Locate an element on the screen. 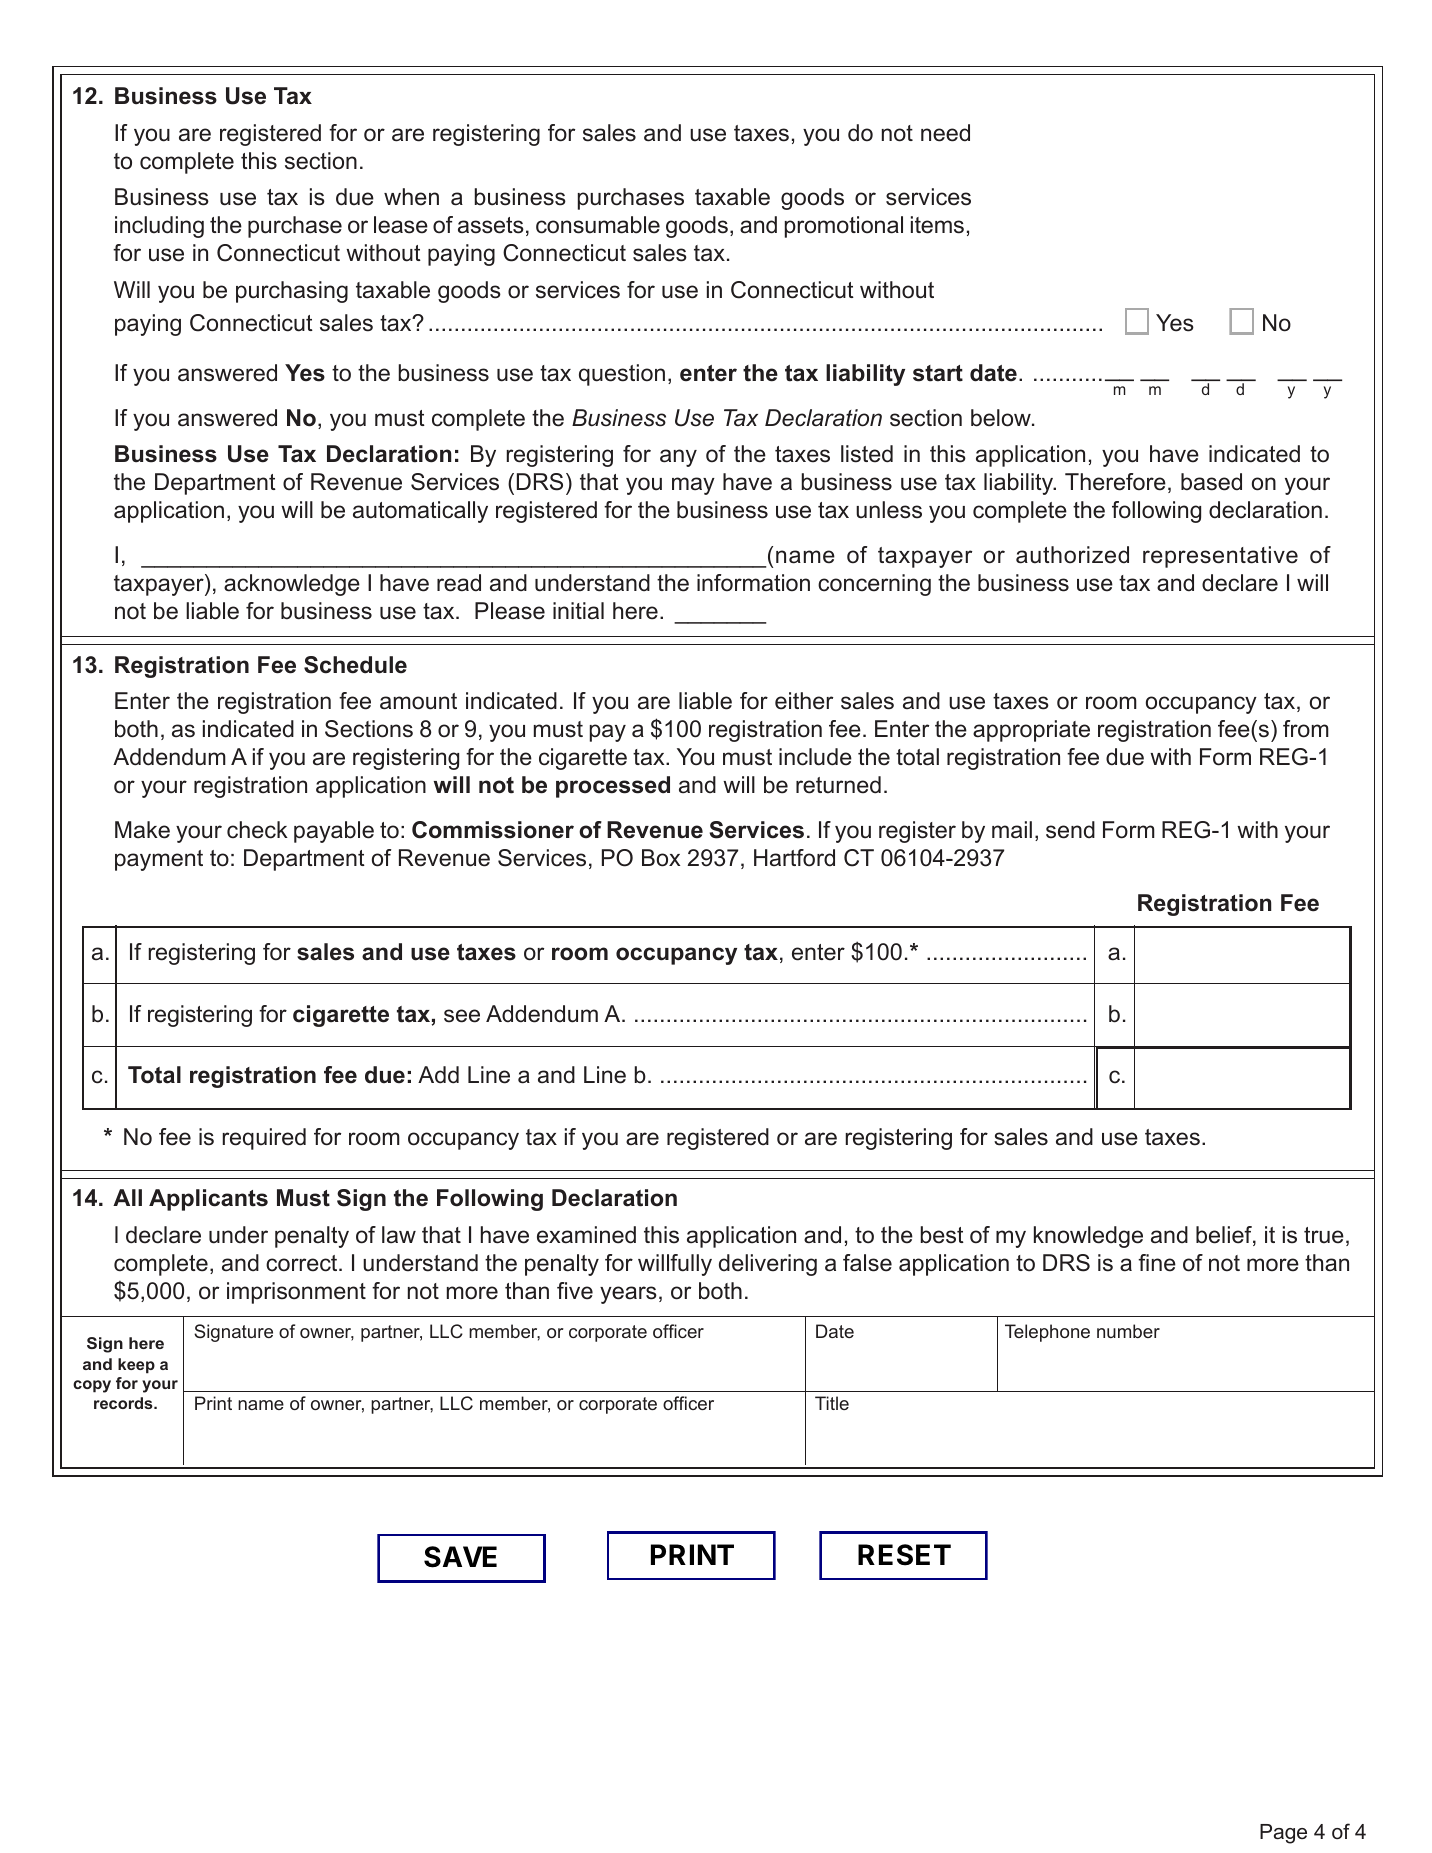  Title is located at coordinates (832, 1403).
